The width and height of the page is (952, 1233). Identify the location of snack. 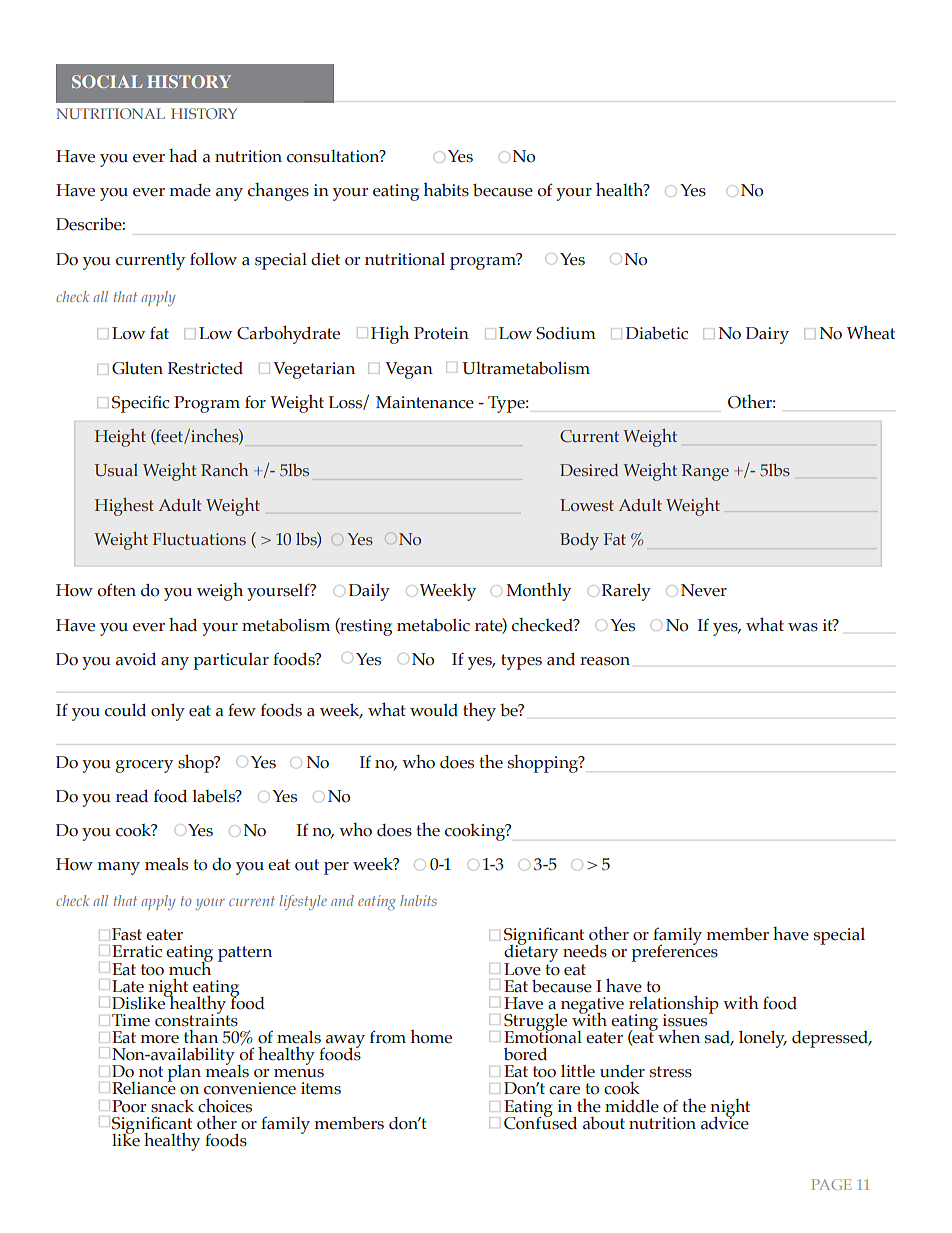
(172, 1106).
